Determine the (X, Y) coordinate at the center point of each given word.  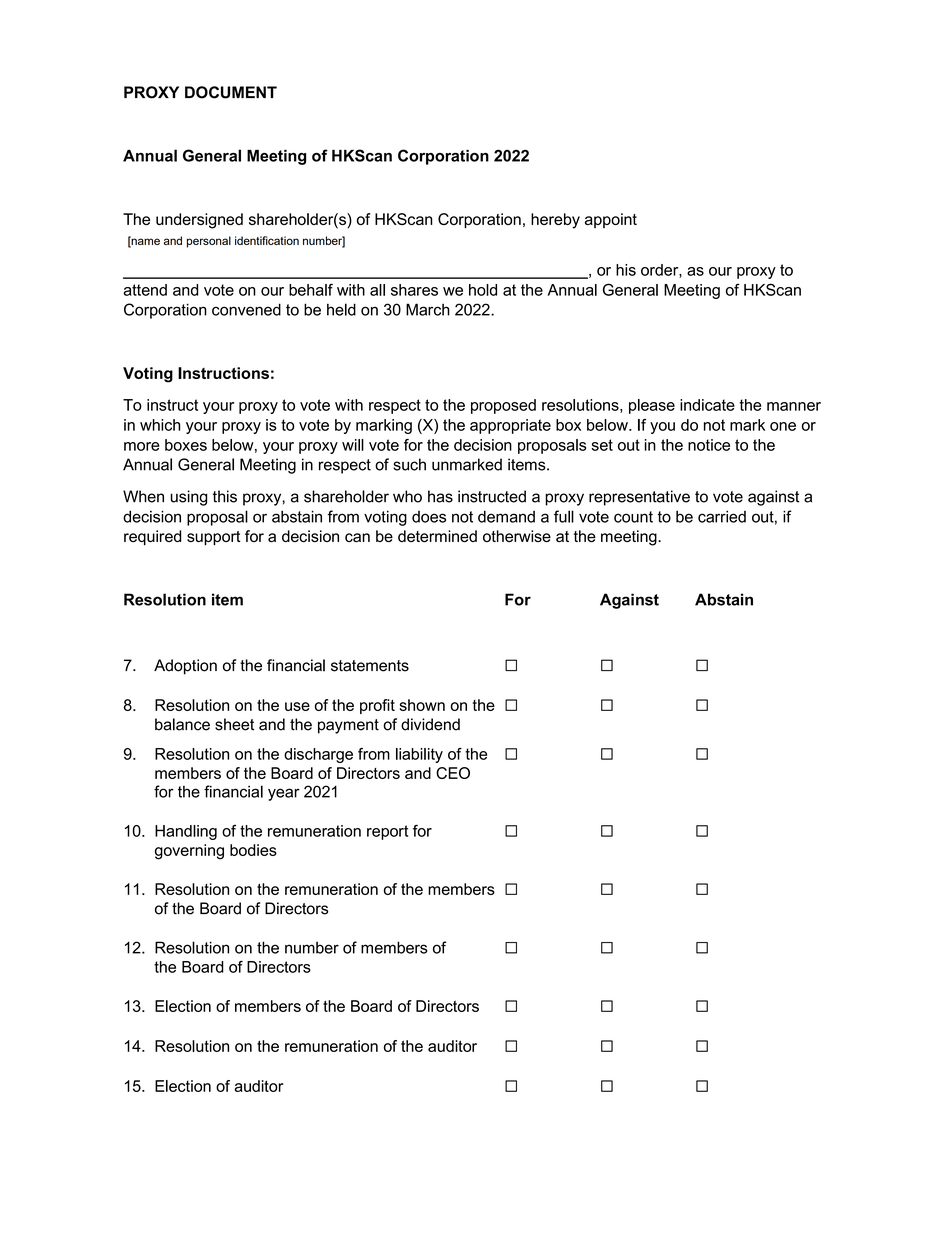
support (213, 538)
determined (437, 536)
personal (209, 242)
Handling (186, 832)
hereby (555, 221)
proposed (503, 406)
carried (722, 516)
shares (414, 290)
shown (422, 705)
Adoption (185, 667)
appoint (611, 220)
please (652, 406)
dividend (430, 724)
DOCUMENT (231, 92)
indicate (707, 405)
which (160, 425)
